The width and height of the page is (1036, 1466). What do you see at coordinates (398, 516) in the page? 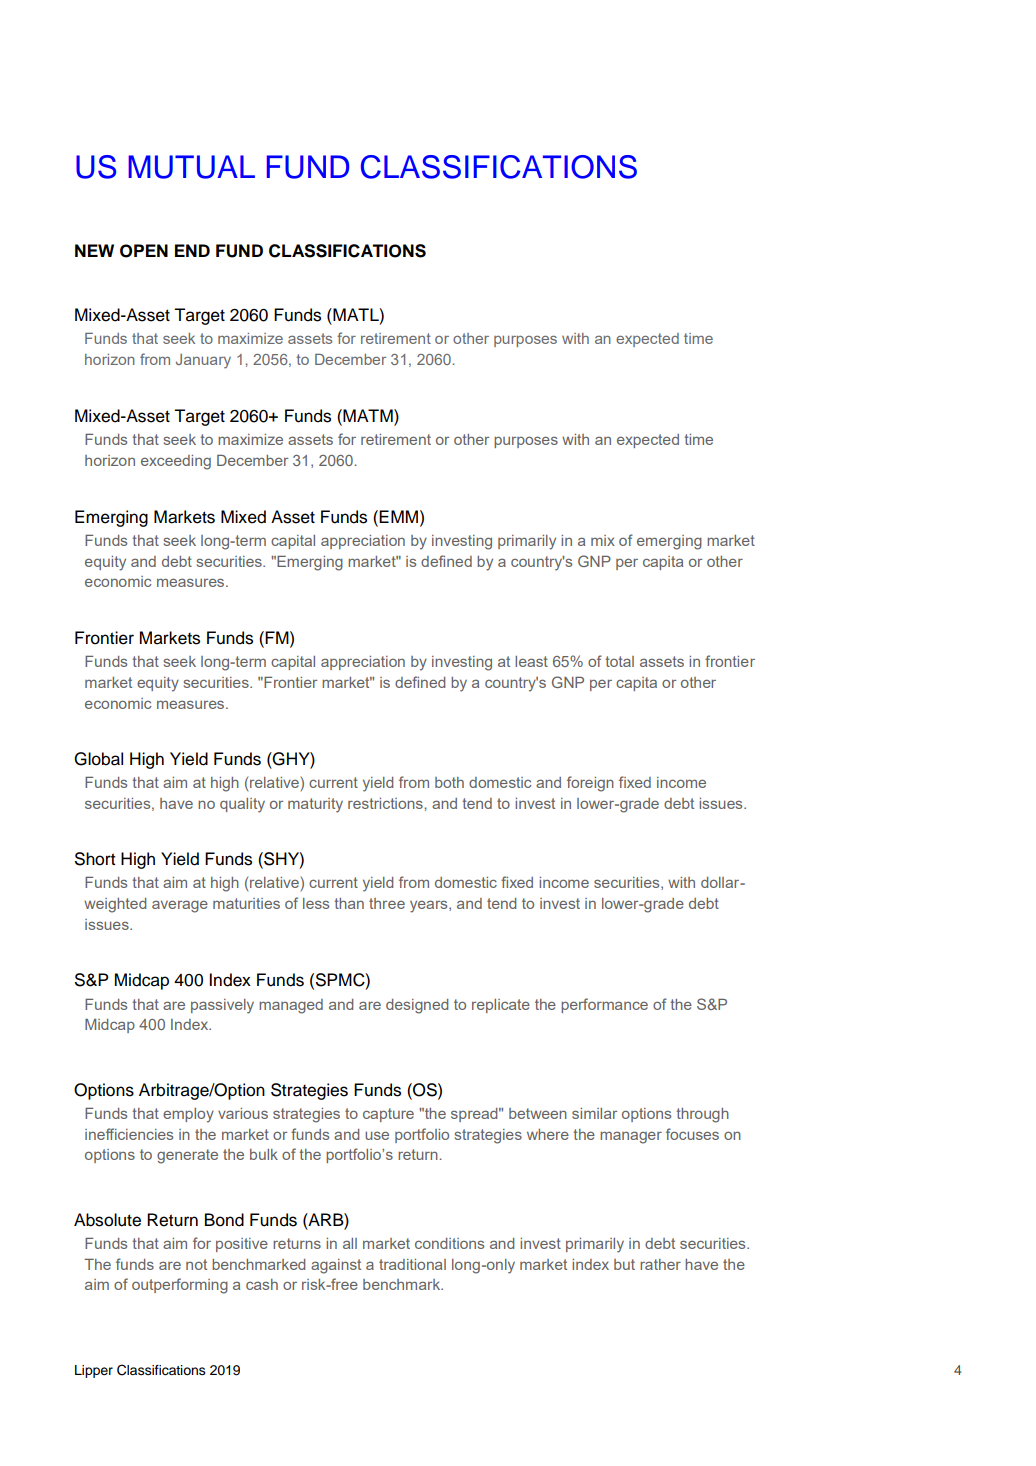
I see `EMM` at bounding box center [398, 516].
